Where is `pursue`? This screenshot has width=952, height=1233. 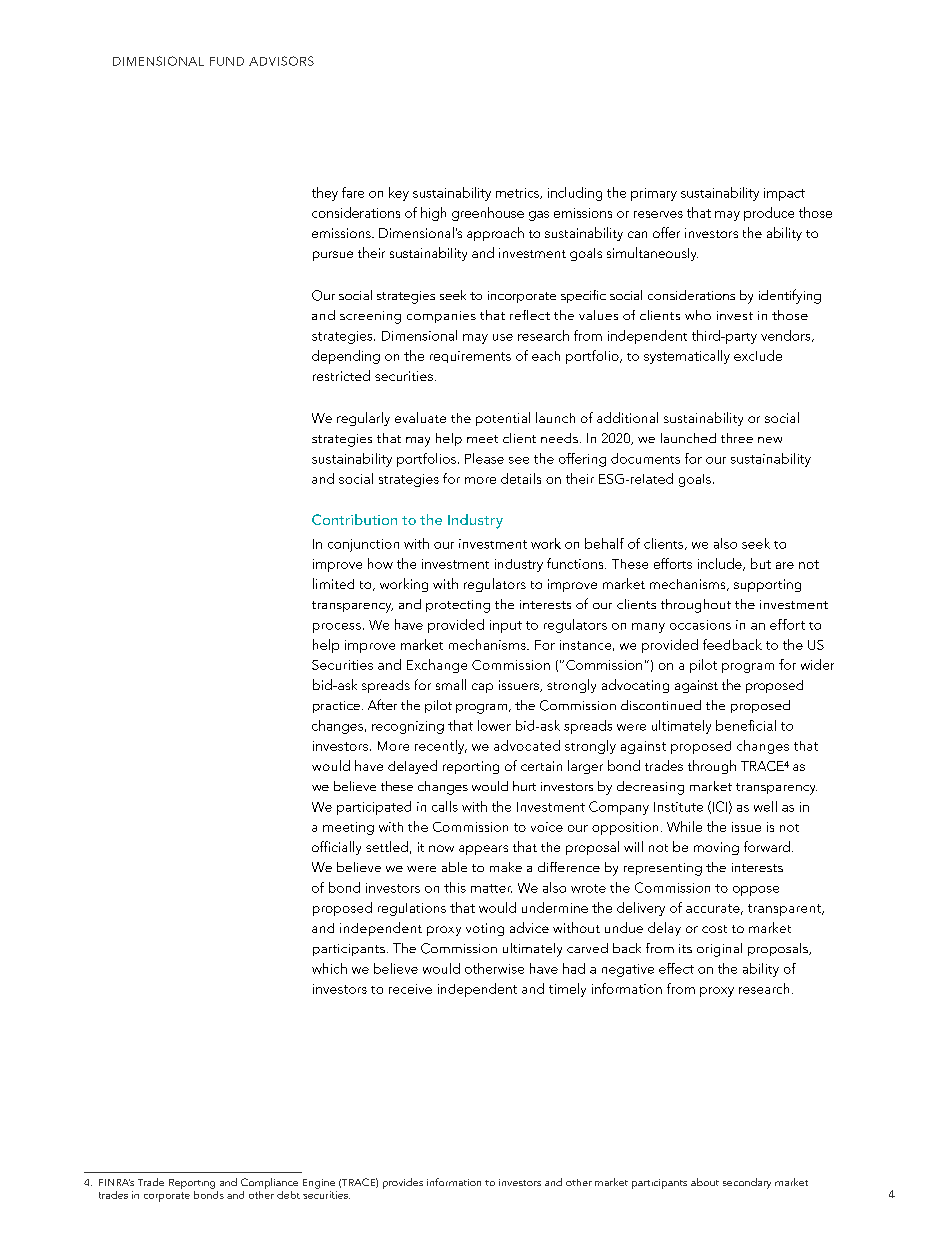
pursue is located at coordinates (333, 256).
